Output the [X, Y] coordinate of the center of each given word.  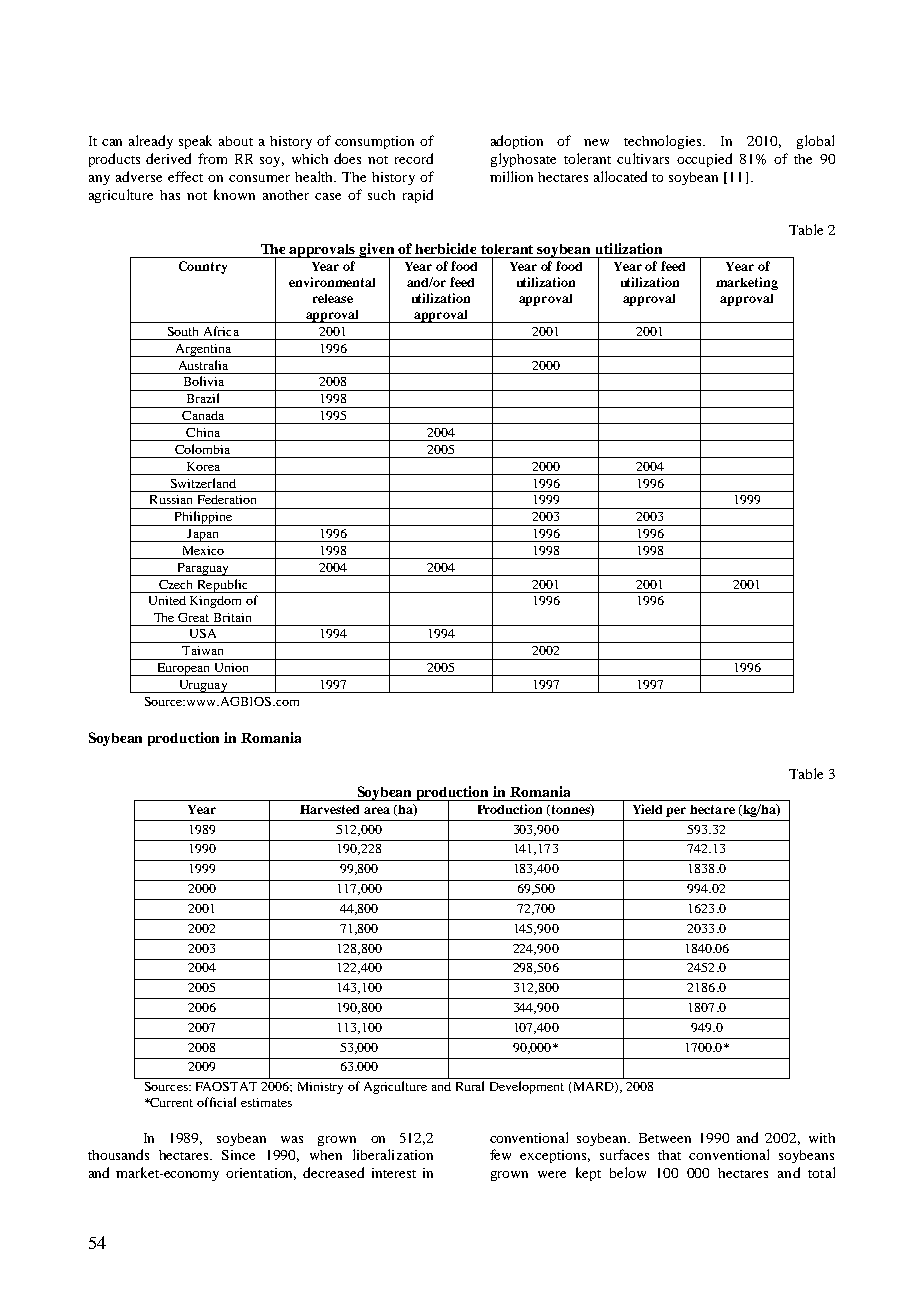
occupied [704, 160]
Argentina [203, 350]
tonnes [570, 810]
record [414, 158]
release [333, 298]
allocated [620, 176]
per [676, 812]
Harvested [329, 809]
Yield [647, 809]
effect [185, 176]
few [500, 1154]
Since [238, 1155]
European [184, 669]
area [377, 810]
